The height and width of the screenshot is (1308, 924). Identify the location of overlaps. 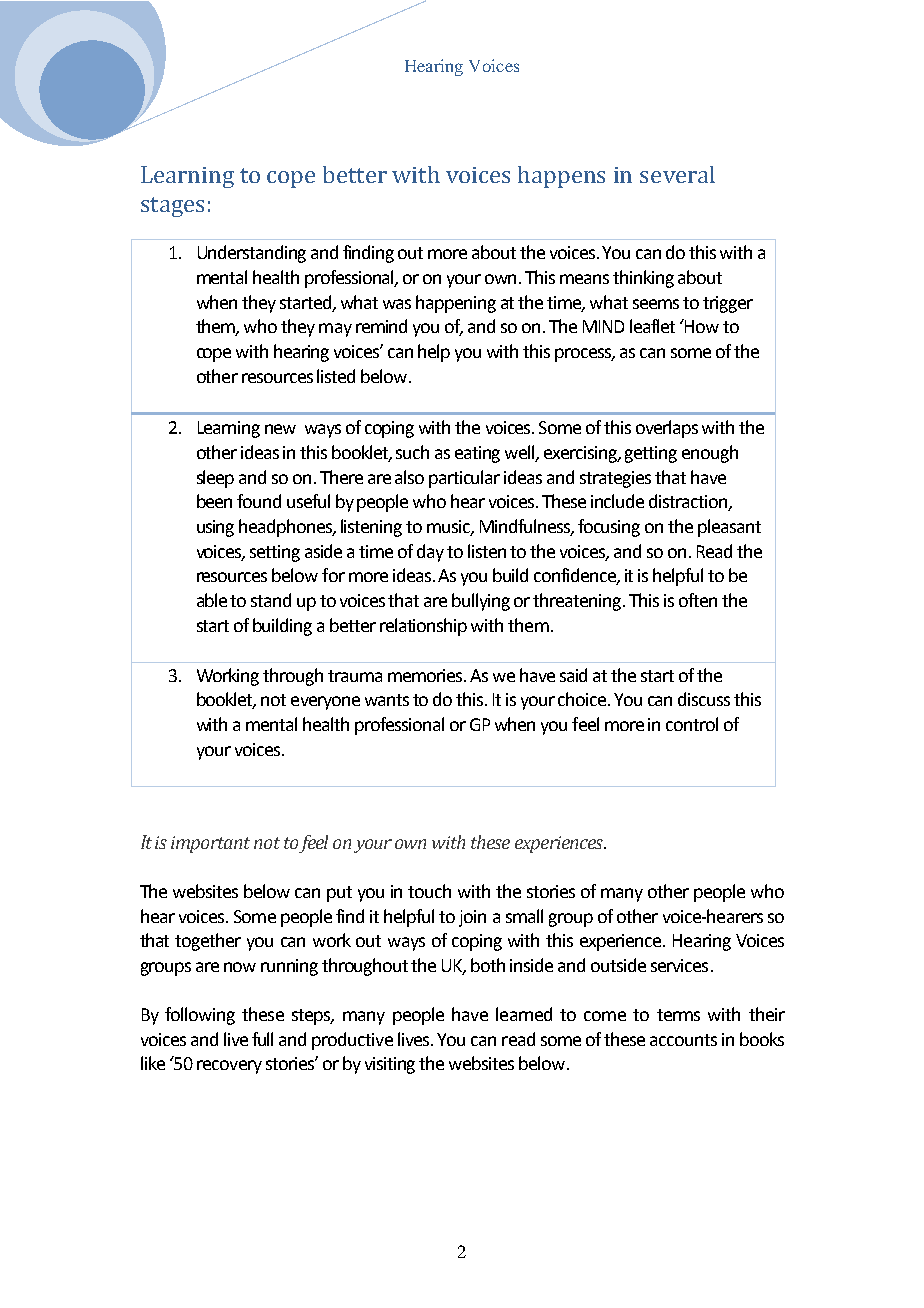
(667, 429).
